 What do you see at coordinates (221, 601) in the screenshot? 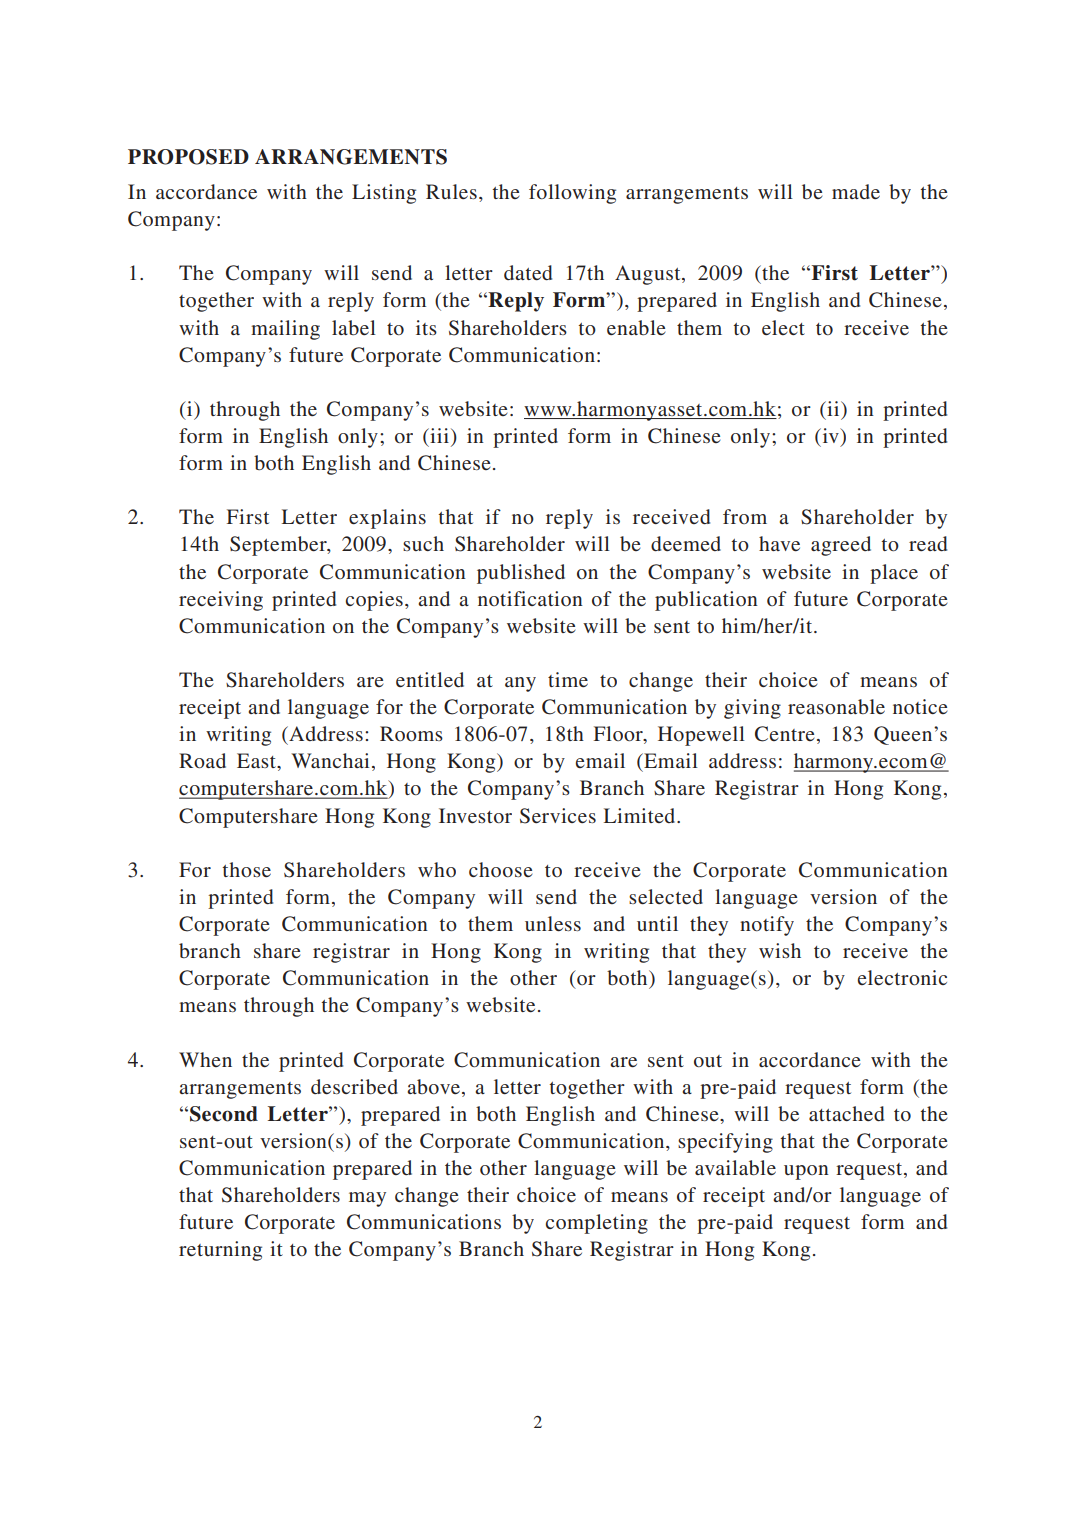
I see `receiving` at bounding box center [221, 601].
